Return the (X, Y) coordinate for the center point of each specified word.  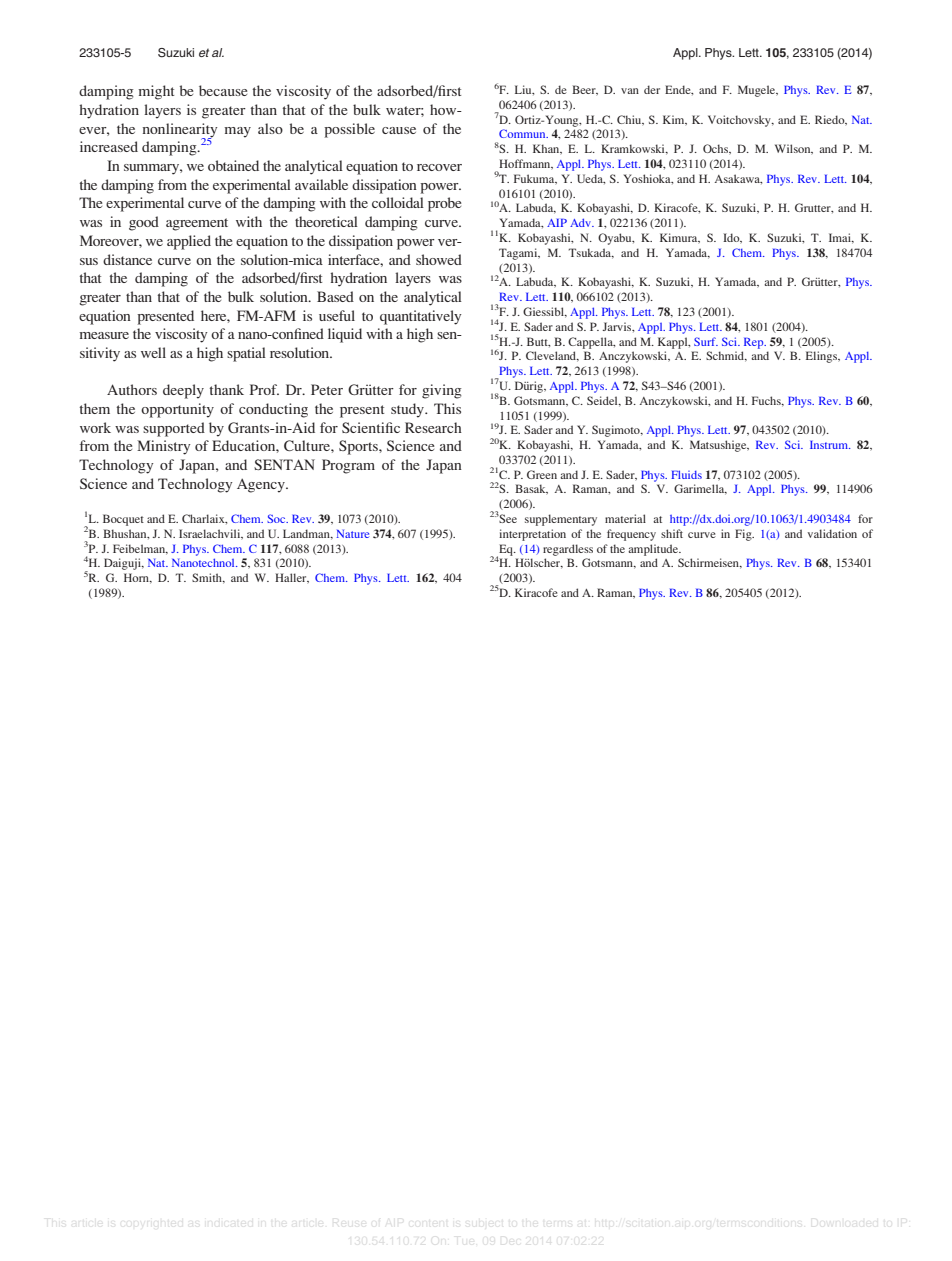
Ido (732, 238)
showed (439, 259)
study (408, 410)
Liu (524, 90)
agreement (197, 224)
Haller (292, 578)
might (156, 92)
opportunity (177, 410)
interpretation (532, 535)
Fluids (686, 474)
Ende (679, 90)
